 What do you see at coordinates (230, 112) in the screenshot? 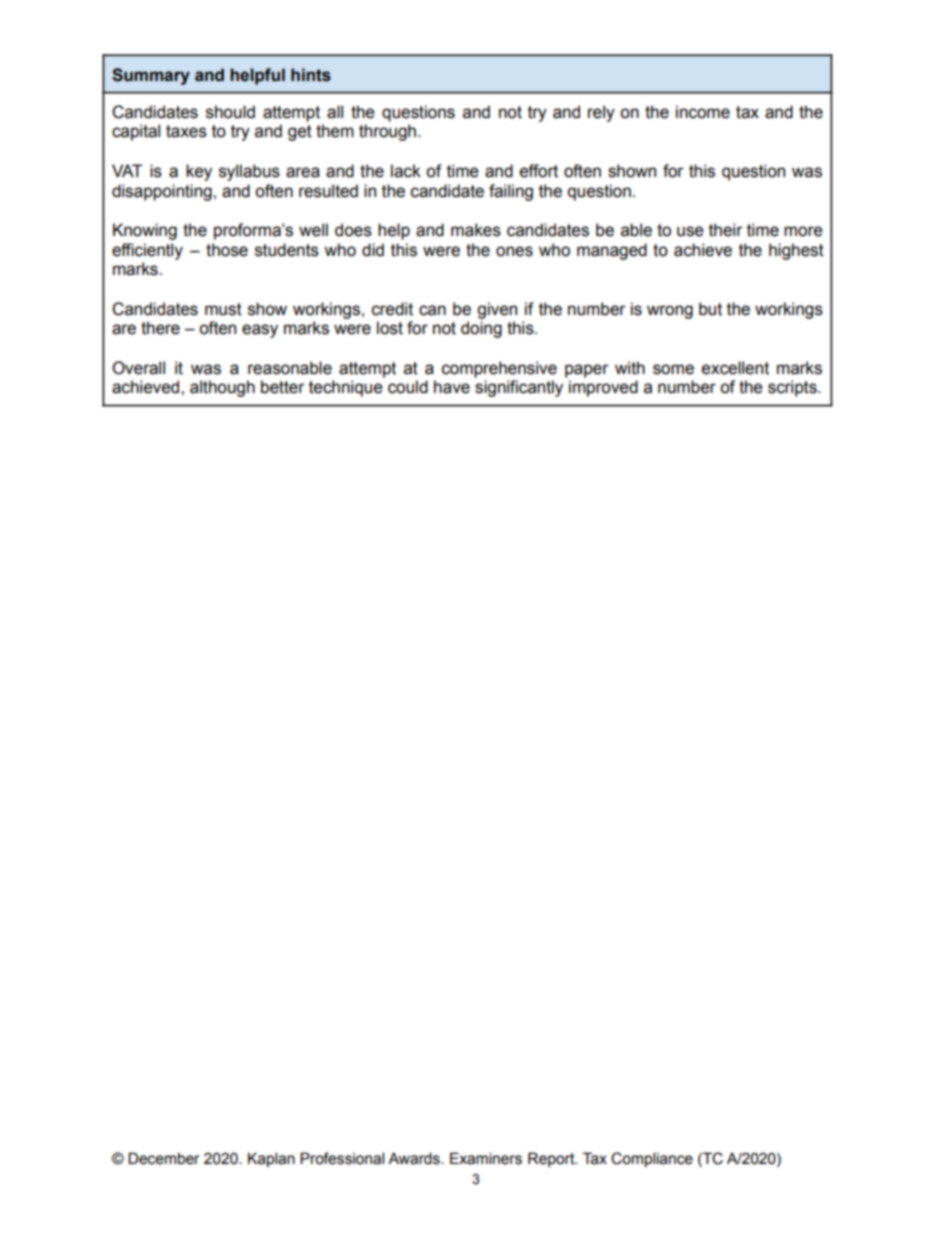
I see `should` at bounding box center [230, 112].
